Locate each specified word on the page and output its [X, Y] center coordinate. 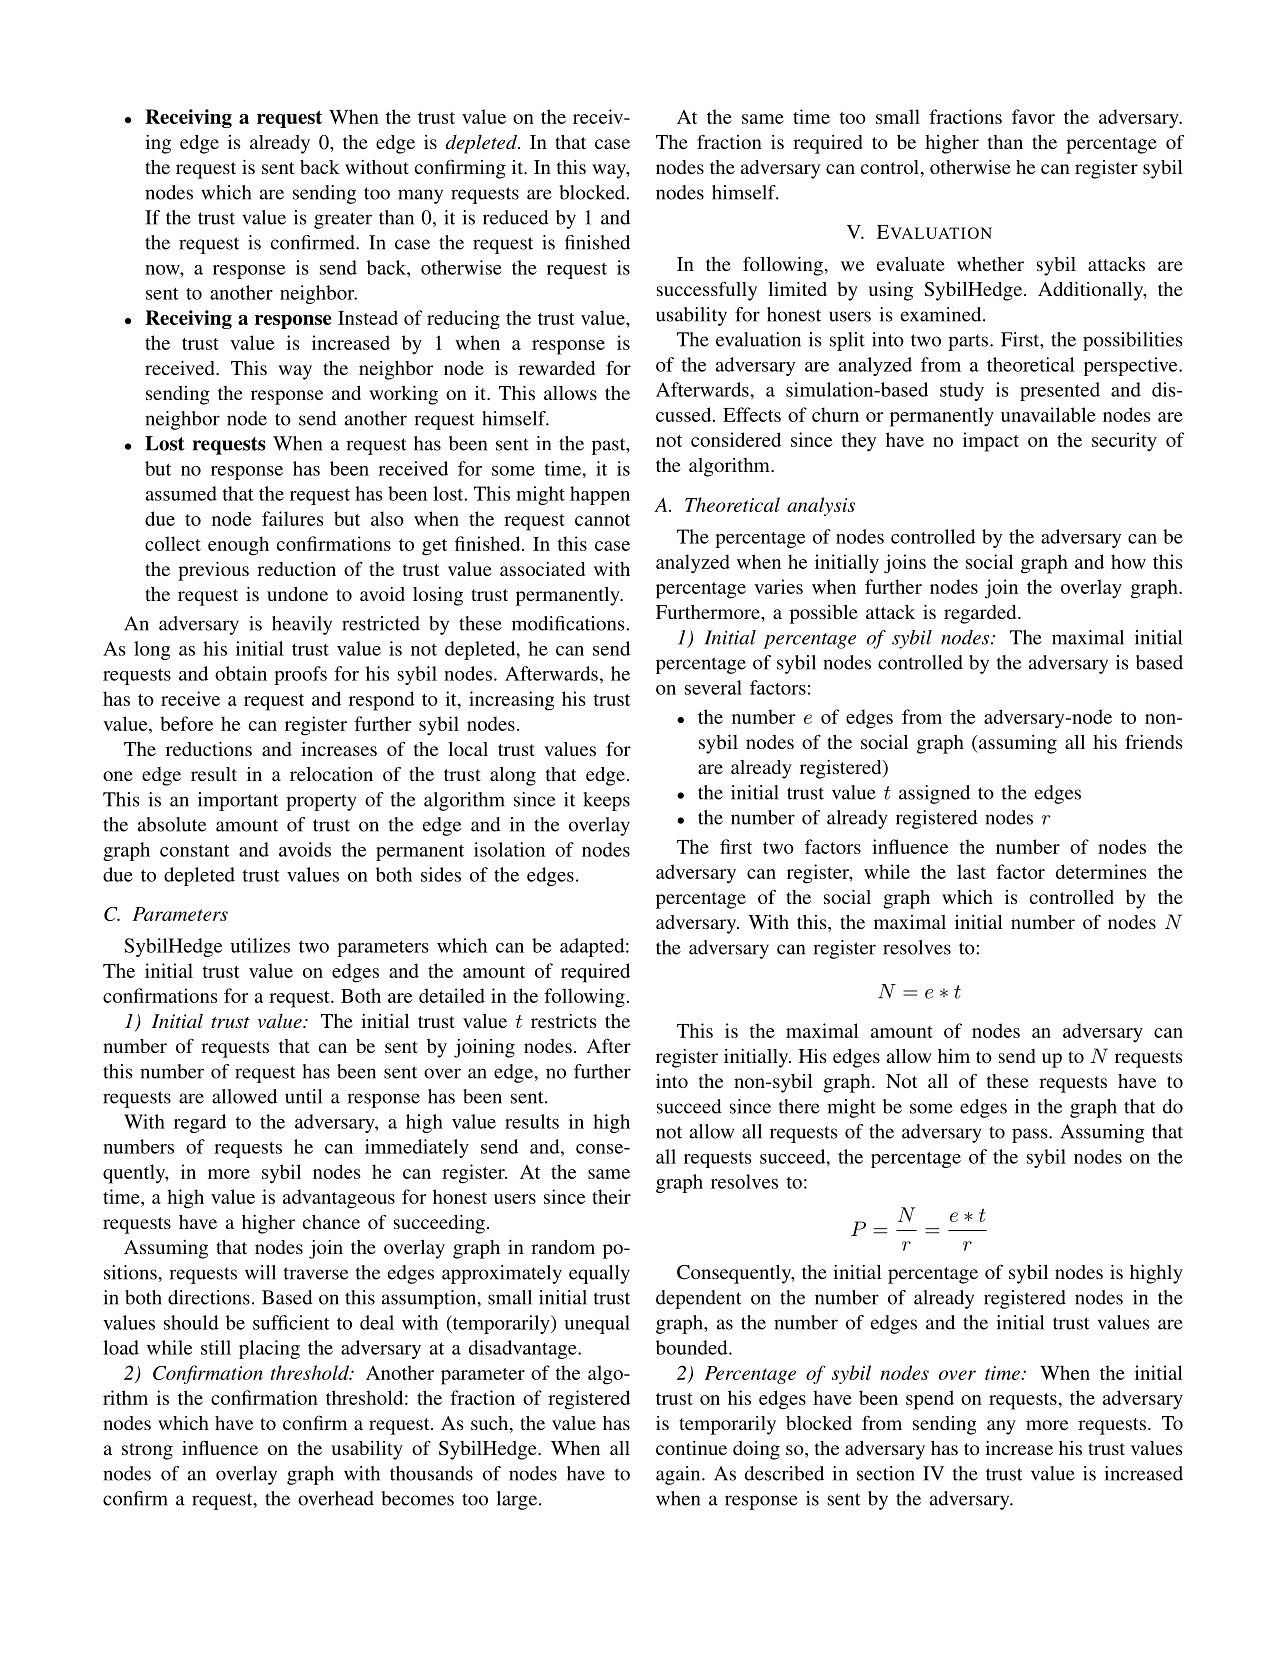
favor [1033, 116]
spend [930, 1400]
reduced [516, 217]
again [679, 1475]
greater [343, 220]
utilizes [260, 945]
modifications [568, 623]
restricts [564, 1021]
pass [1031, 1135]
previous [213, 571]
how [1128, 561]
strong [147, 1451]
